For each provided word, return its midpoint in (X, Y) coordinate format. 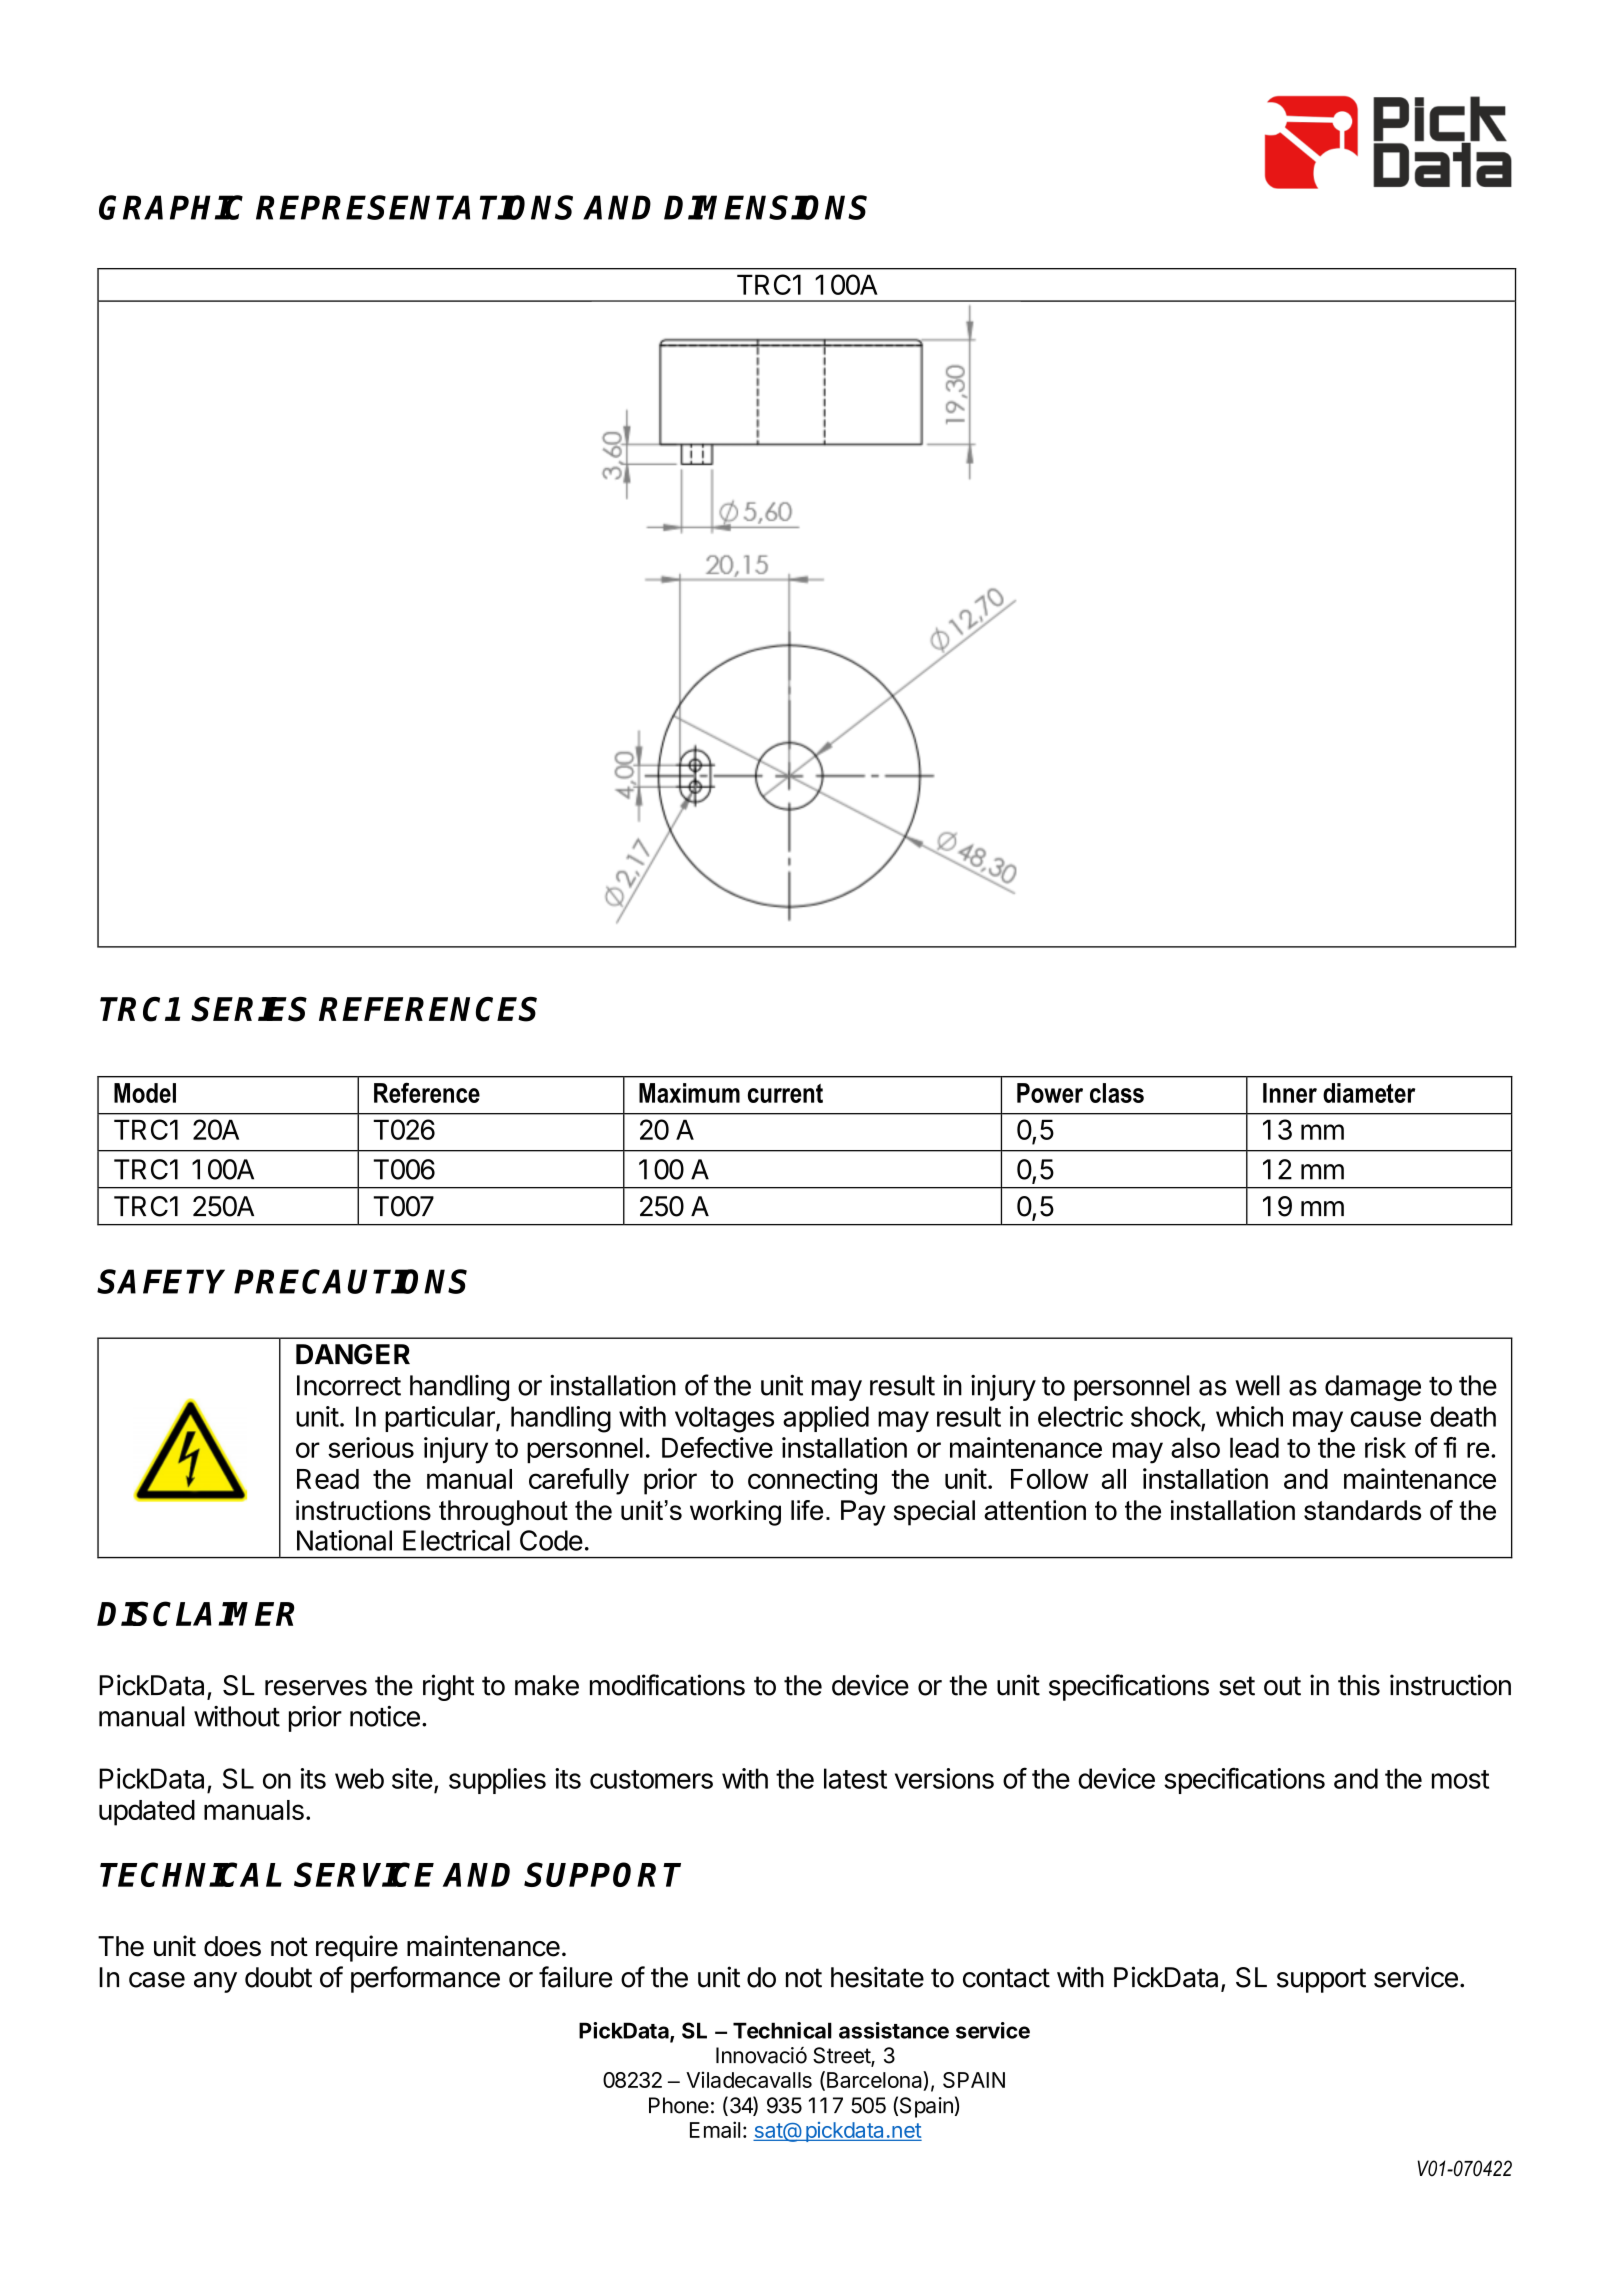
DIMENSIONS (765, 207)
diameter (1369, 1093)
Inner (1290, 1093)
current (785, 1093)
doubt (278, 1977)
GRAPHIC (171, 207)
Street (842, 2056)
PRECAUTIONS (350, 1281)
